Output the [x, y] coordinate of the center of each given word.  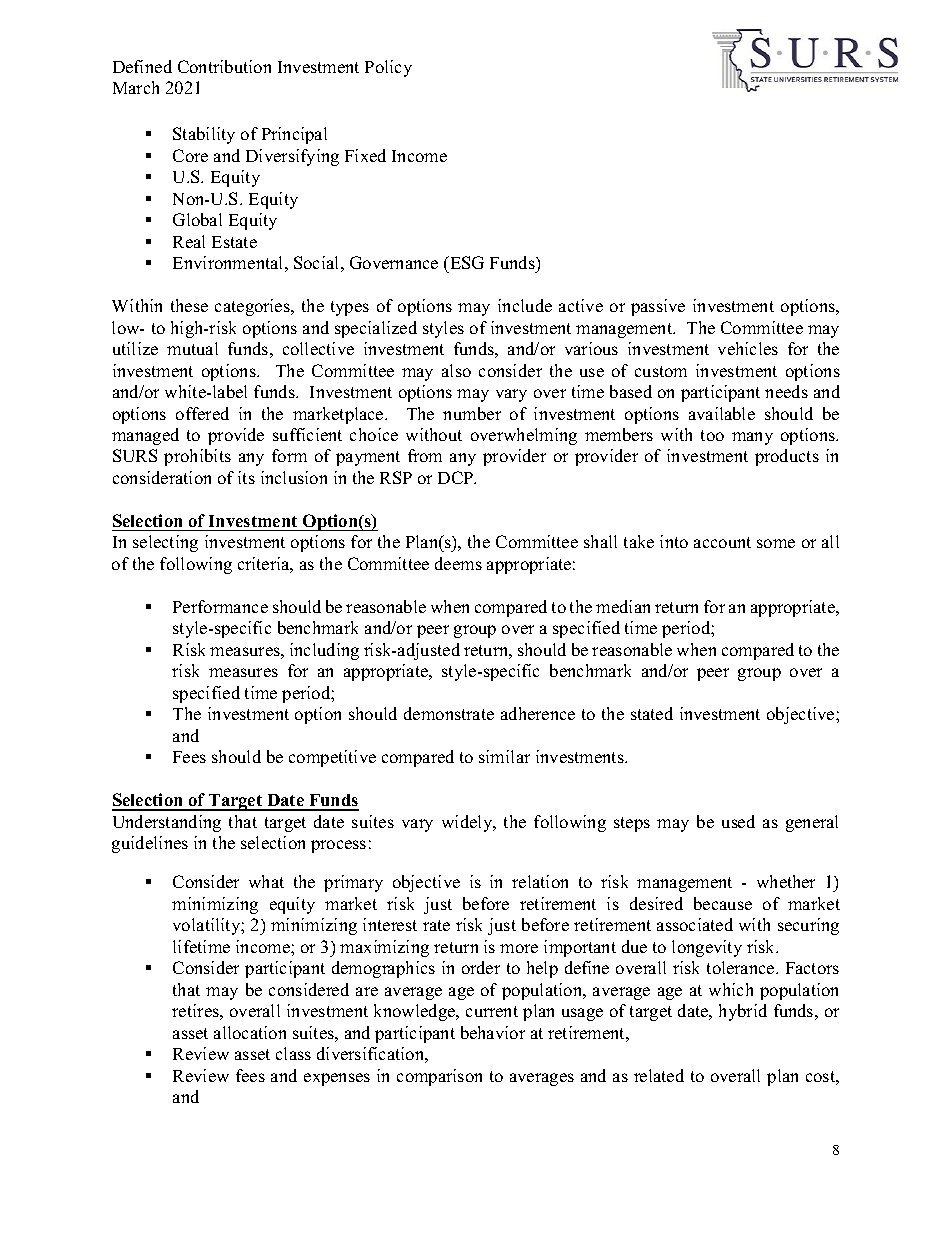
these [189, 305]
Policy [388, 68]
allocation [250, 1032]
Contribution [224, 66]
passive [658, 307]
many [752, 438]
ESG [466, 262]
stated [652, 713]
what [266, 881]
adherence [538, 713]
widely [468, 823]
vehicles [748, 348]
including [324, 651]
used [738, 821]
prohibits [197, 457]
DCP [457, 477]
